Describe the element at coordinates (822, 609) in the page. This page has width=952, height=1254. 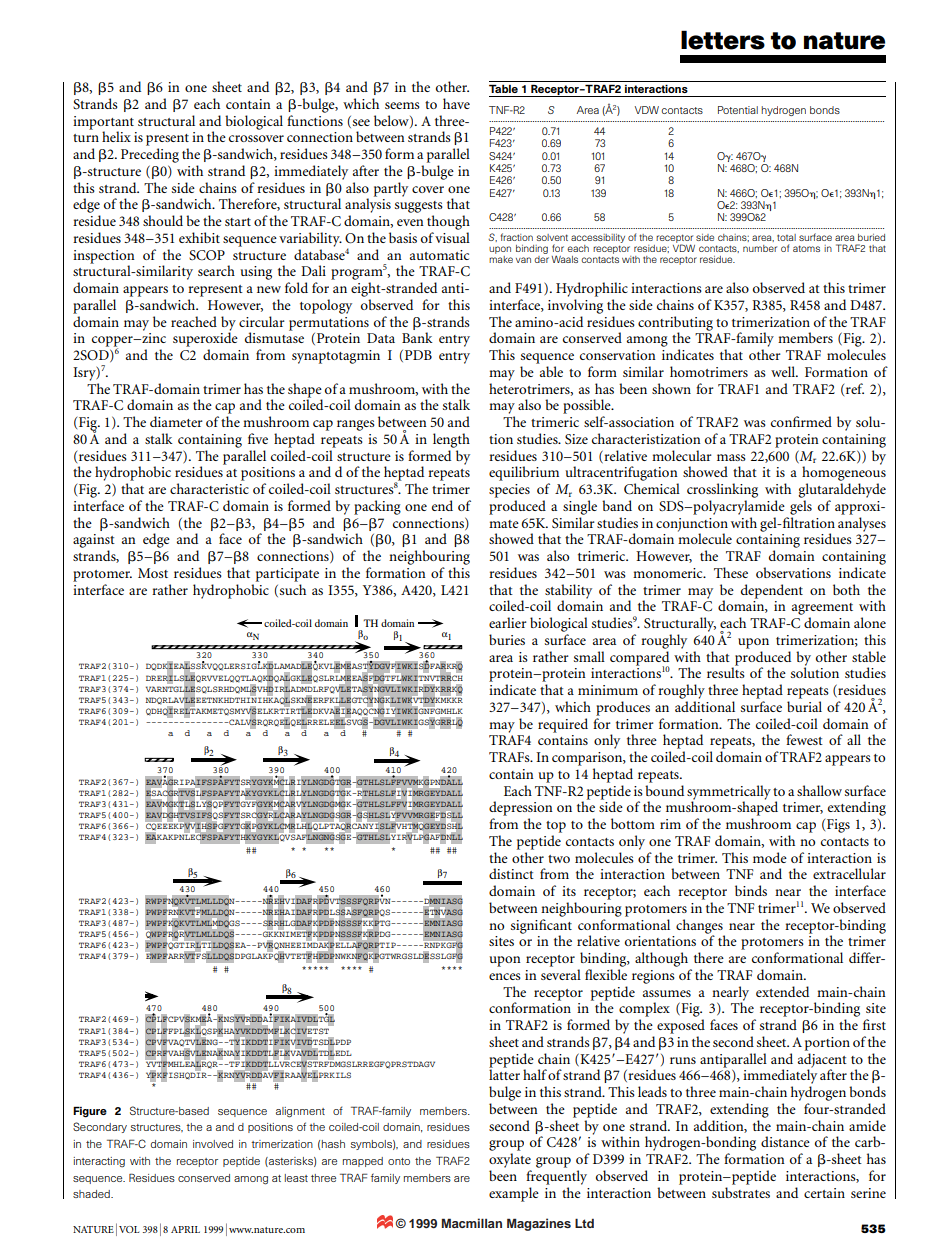
I see `agreement` at that location.
